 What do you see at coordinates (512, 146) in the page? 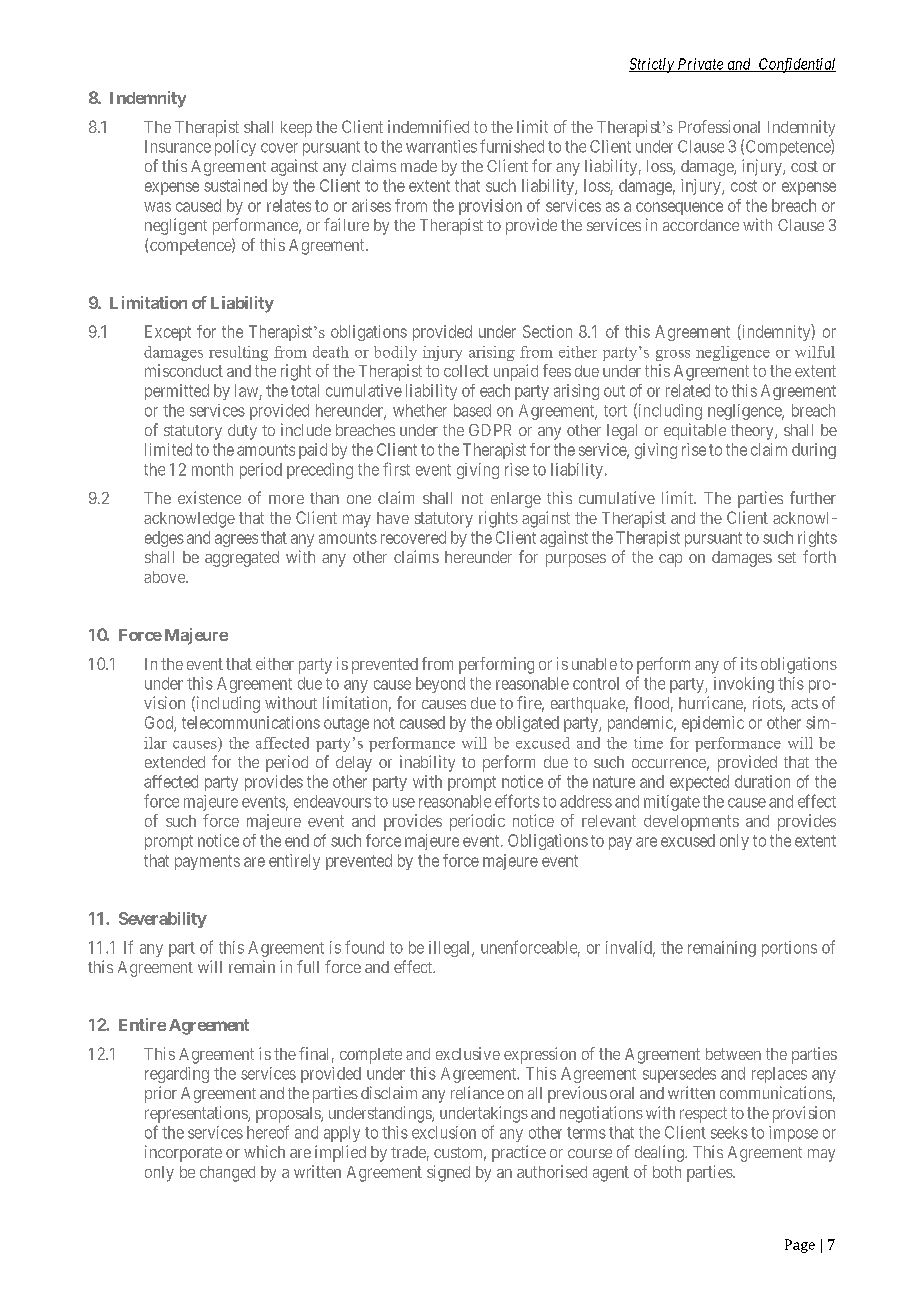
I see `furnished` at bounding box center [512, 146].
